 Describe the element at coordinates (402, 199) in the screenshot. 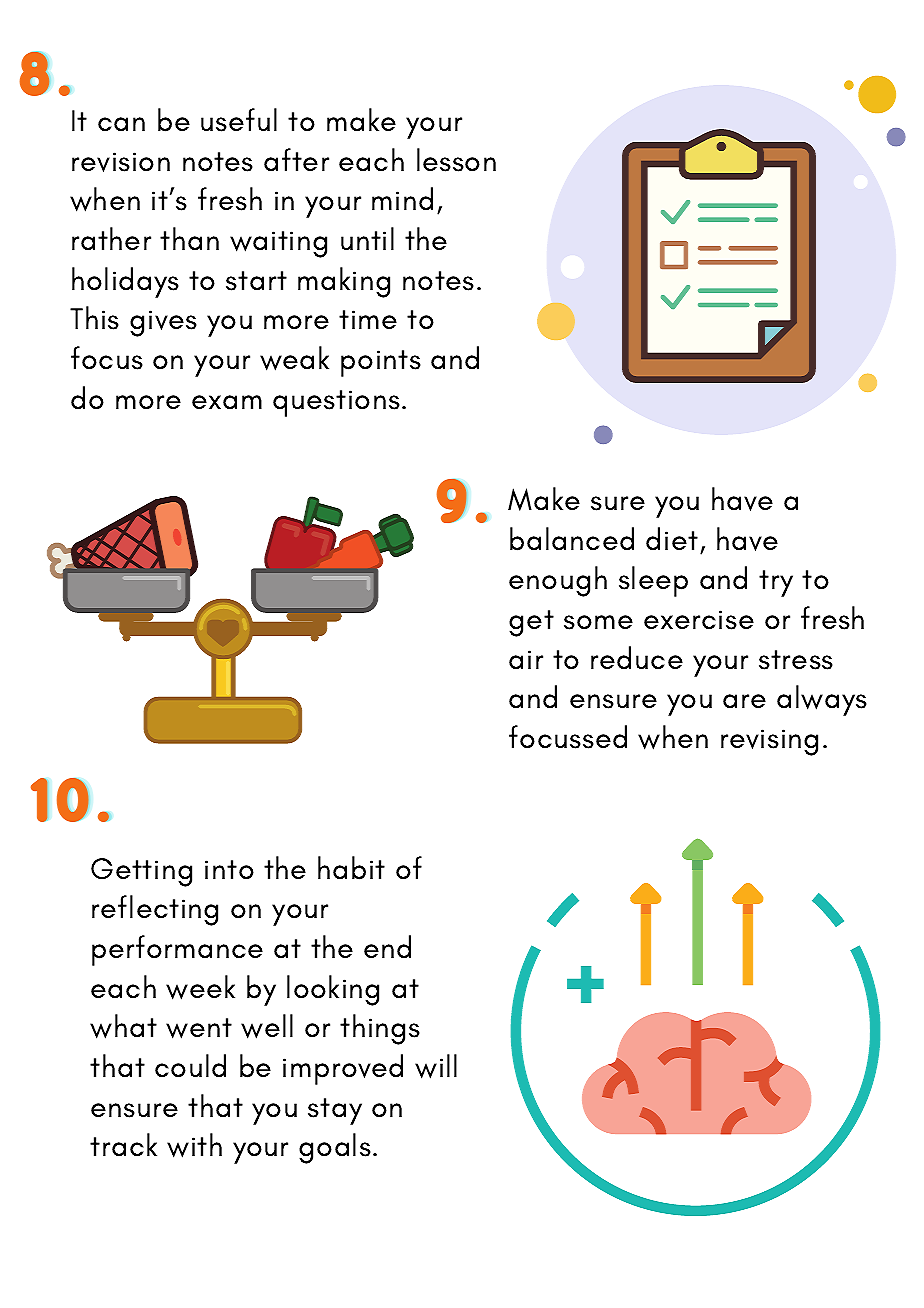

I see `mind` at that location.
